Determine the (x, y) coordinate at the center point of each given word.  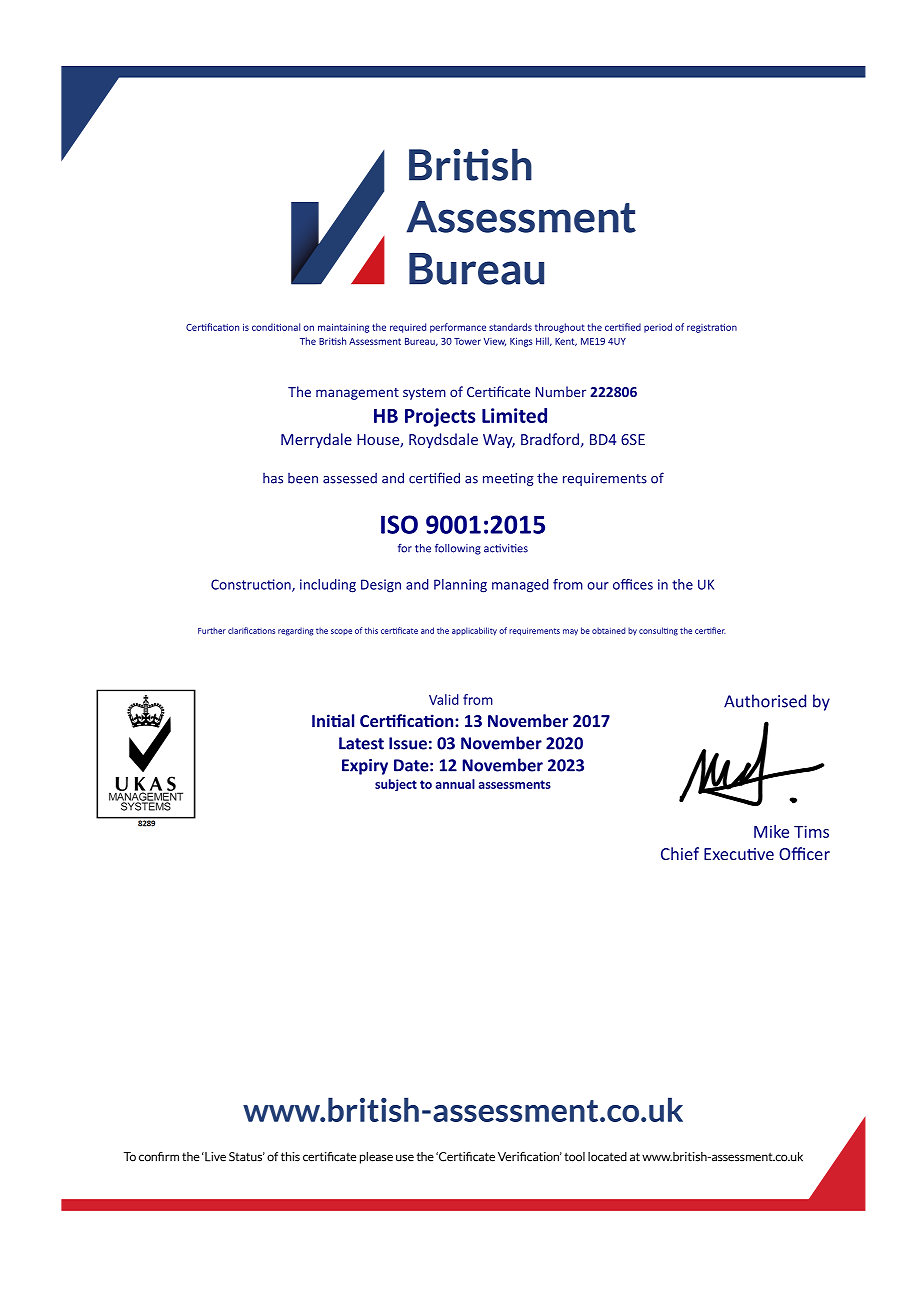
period (658, 328)
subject (396, 785)
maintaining (343, 328)
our (598, 586)
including (328, 586)
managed (520, 585)
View (495, 342)
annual (455, 784)
